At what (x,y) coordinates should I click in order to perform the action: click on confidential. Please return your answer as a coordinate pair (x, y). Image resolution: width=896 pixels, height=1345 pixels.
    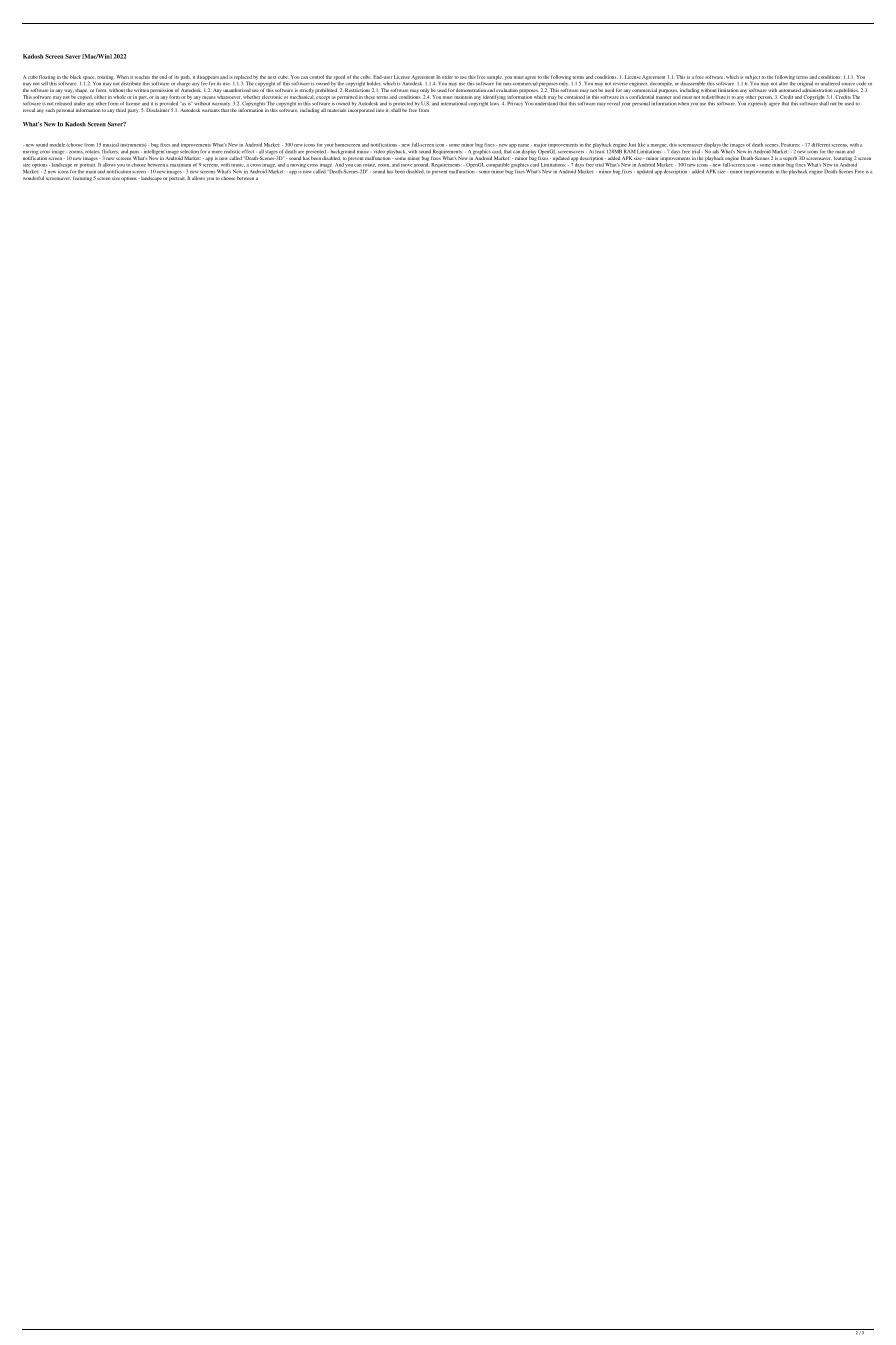
    Looking at the image, I should click on (641, 97).
